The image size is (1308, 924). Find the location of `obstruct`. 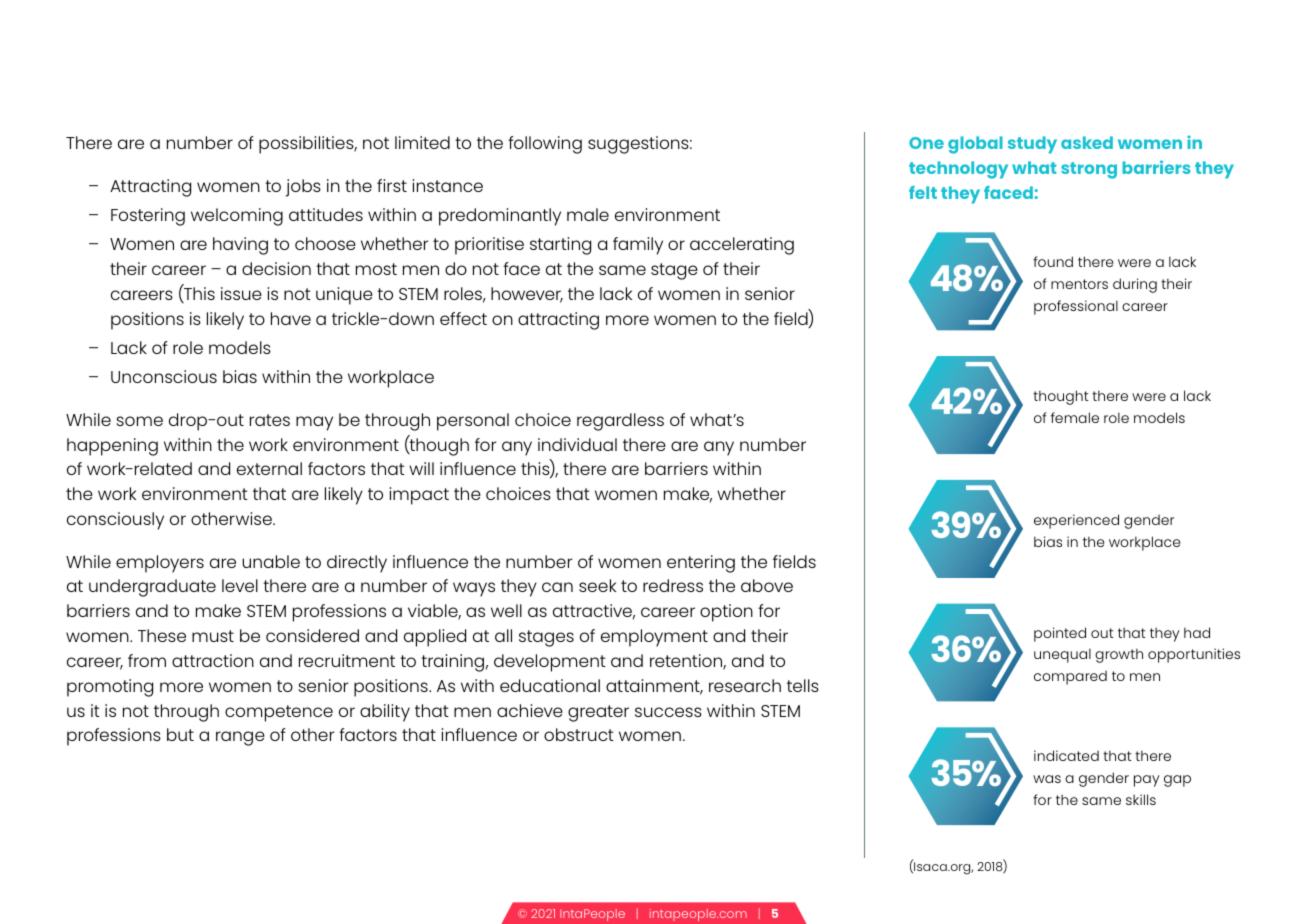

obstruct is located at coordinates (579, 734).
